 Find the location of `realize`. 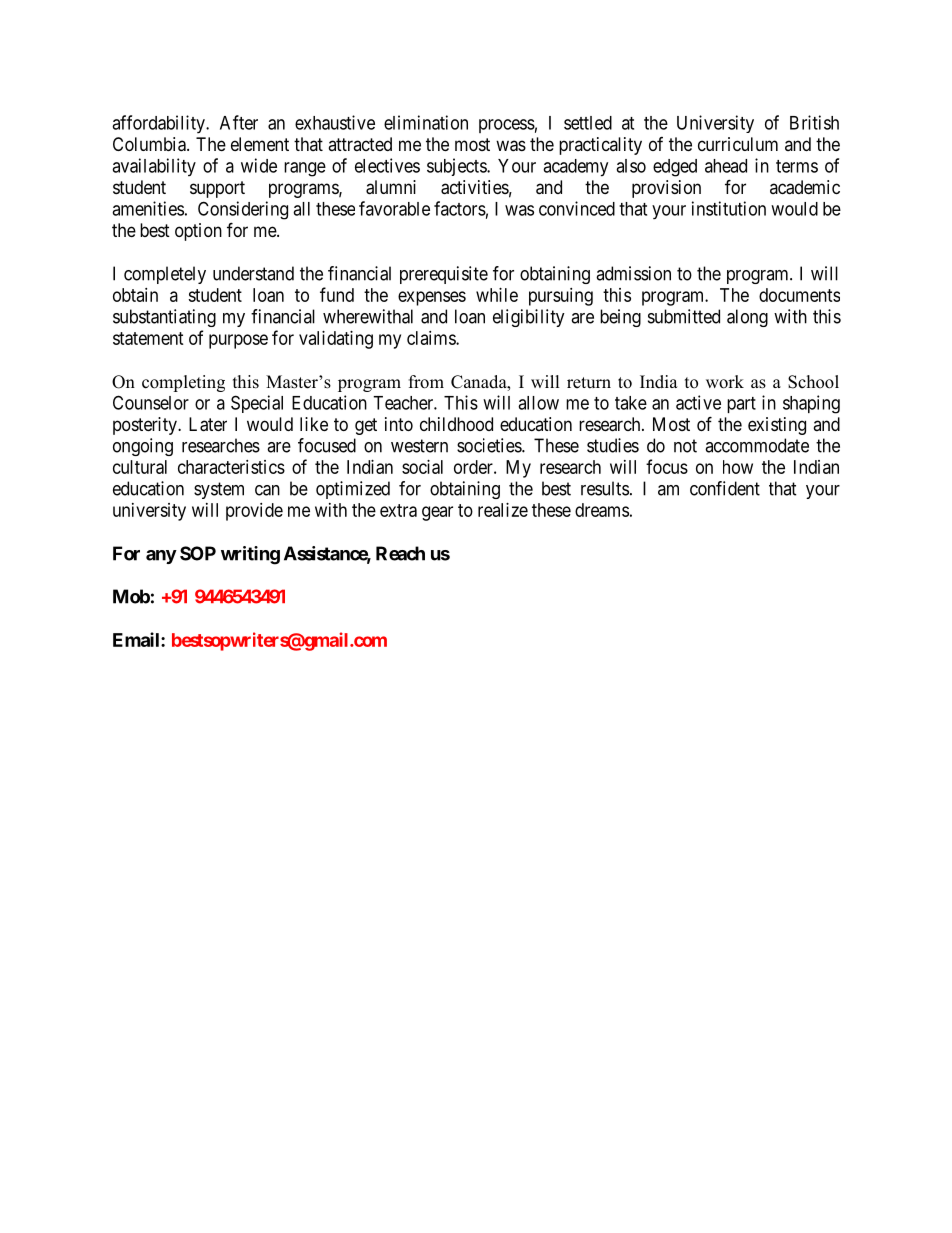

realize is located at coordinates (503, 510).
